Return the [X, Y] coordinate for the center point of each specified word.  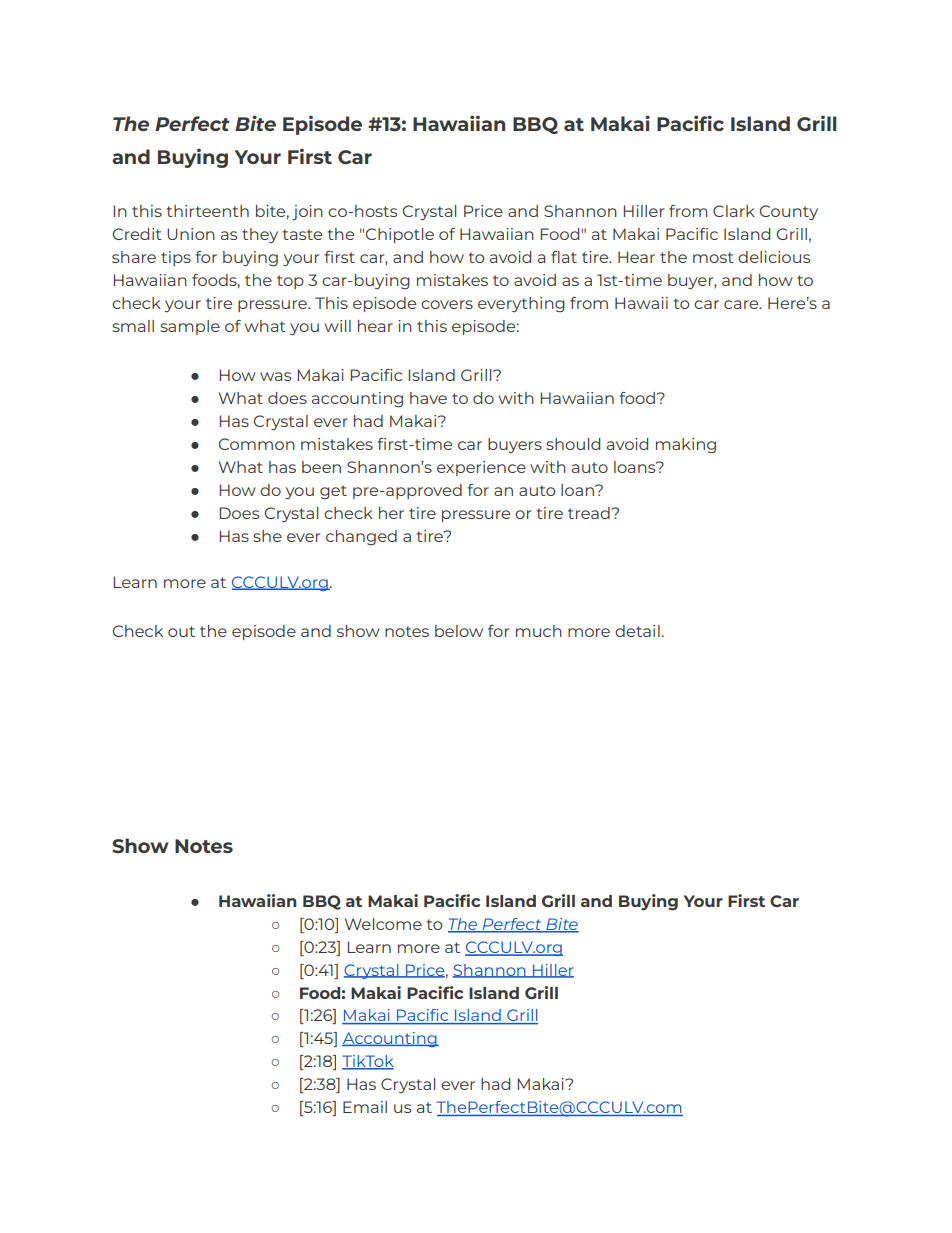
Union [191, 234]
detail [637, 631]
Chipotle [400, 235]
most [713, 257]
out [181, 631]
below [459, 631]
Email [365, 1107]
